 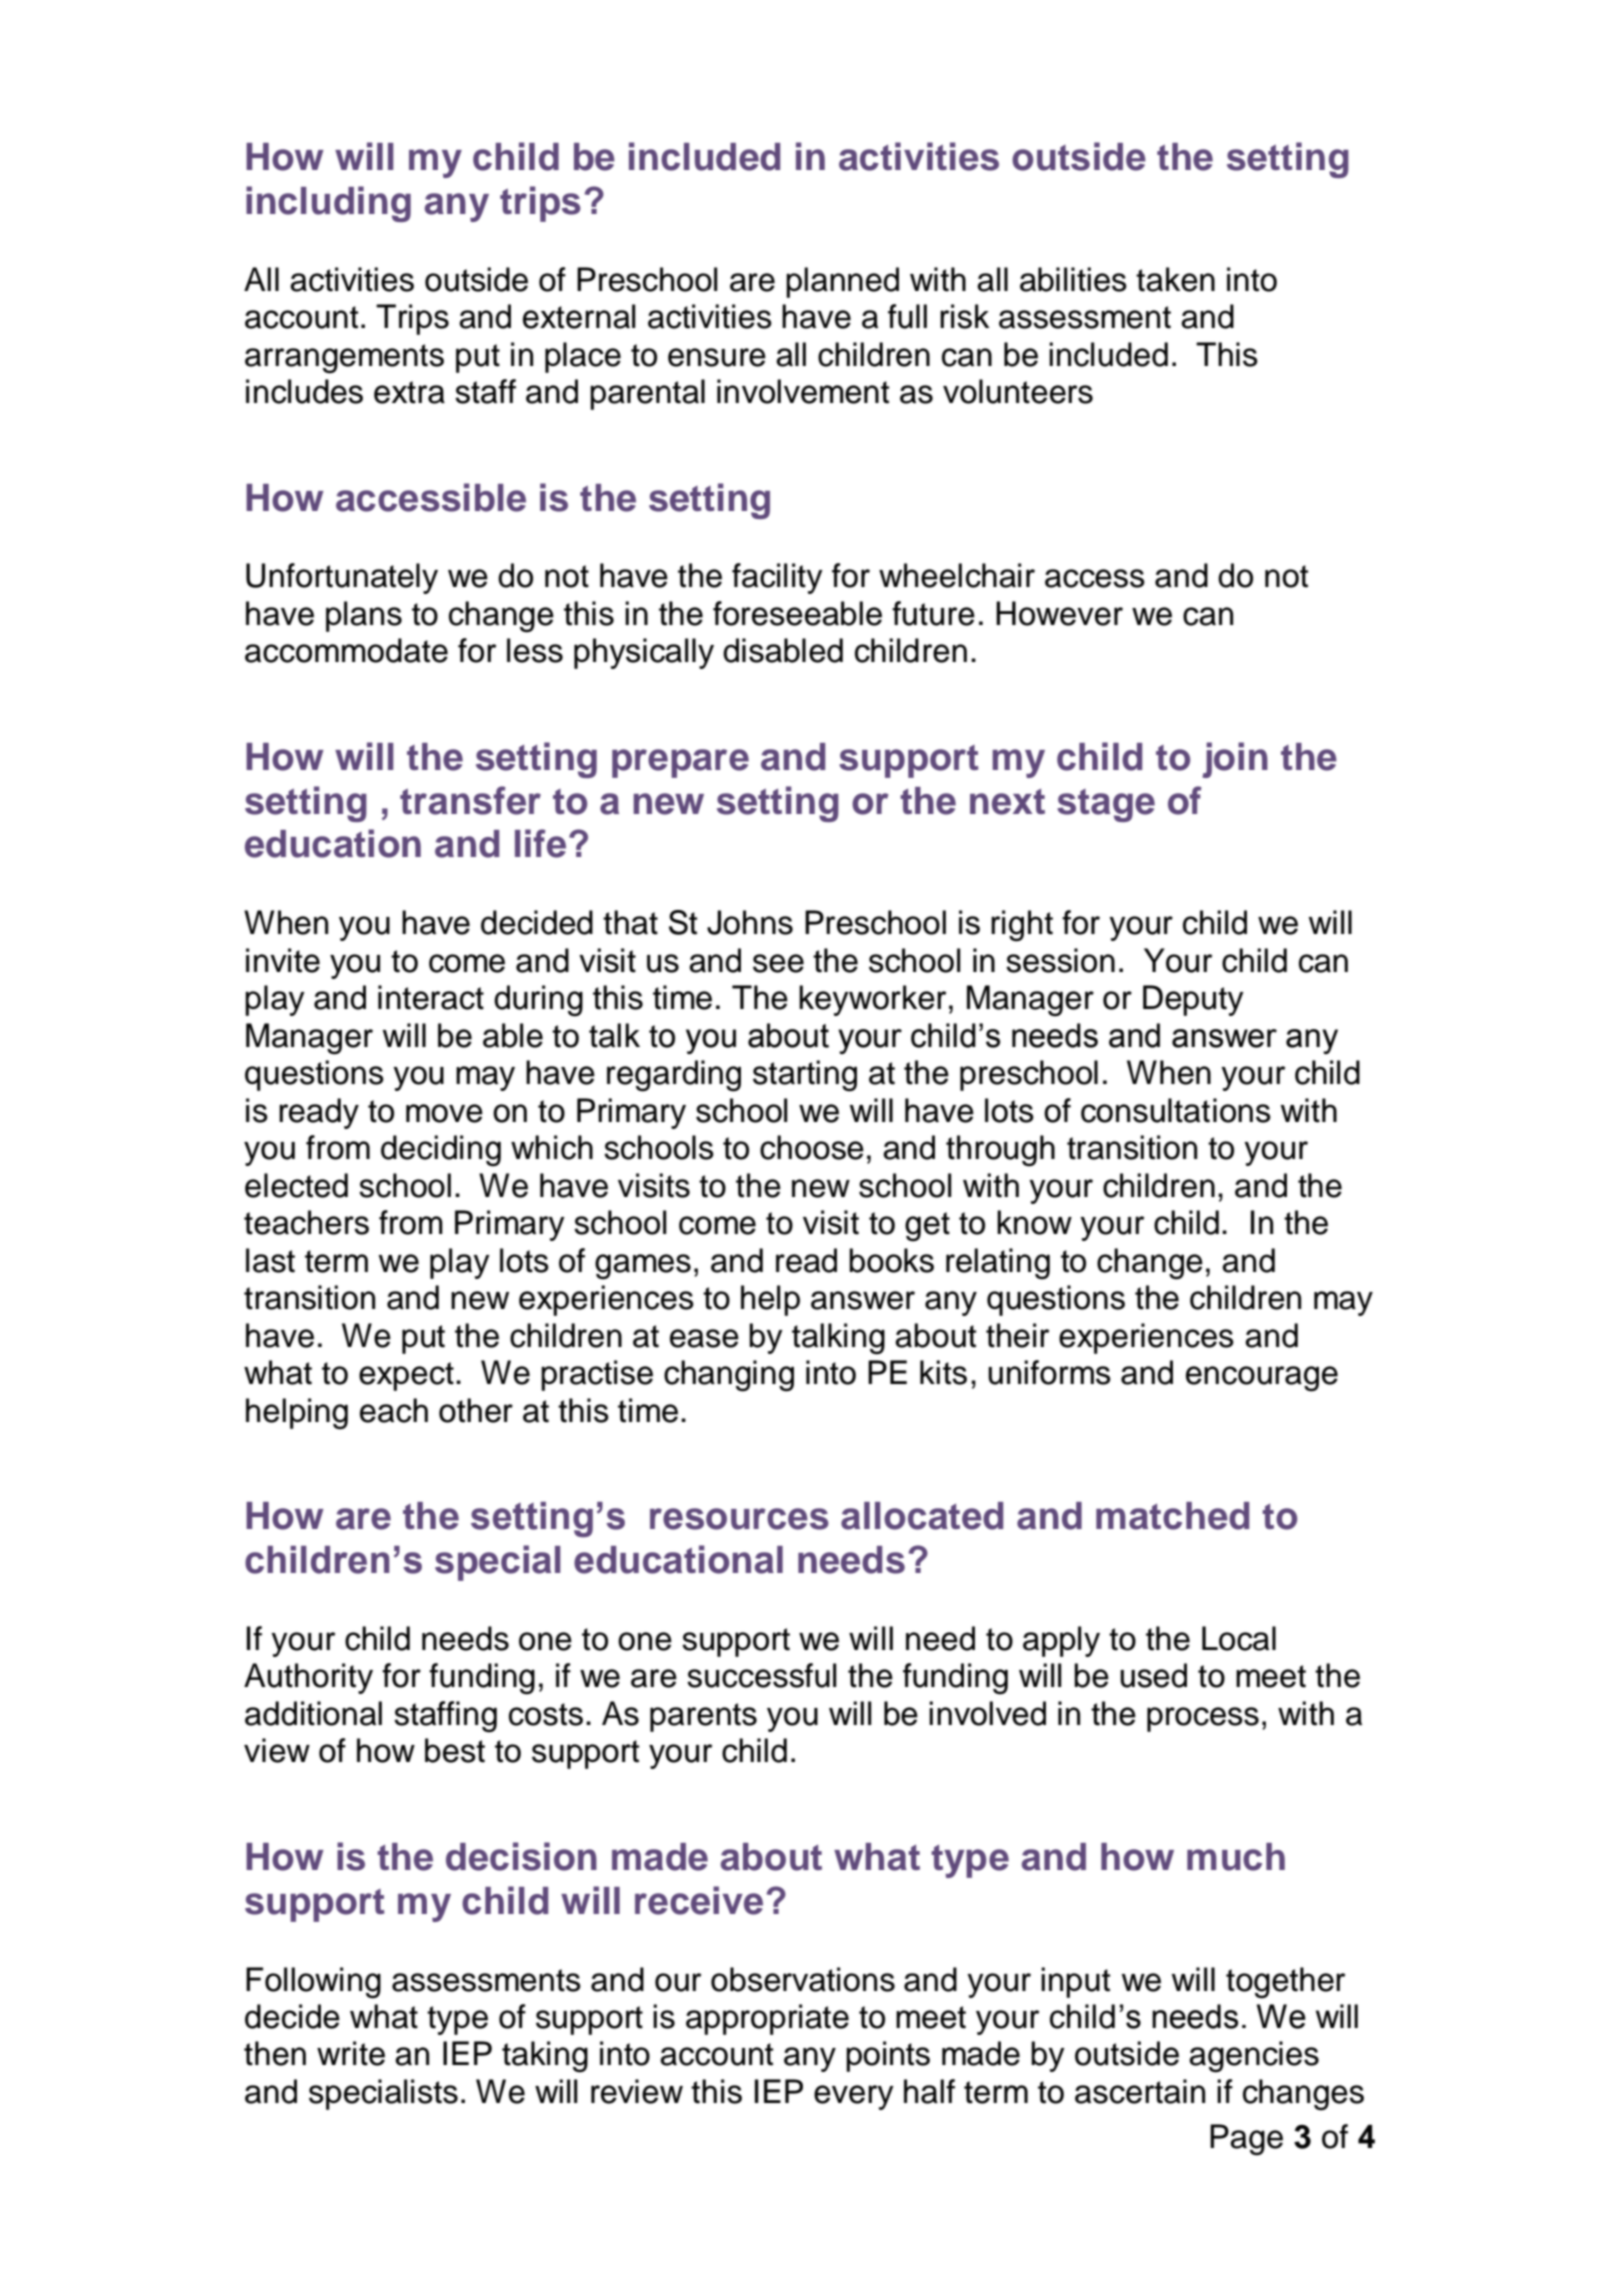 What do you see at coordinates (842, 282) in the screenshot?
I see `planned` at bounding box center [842, 282].
